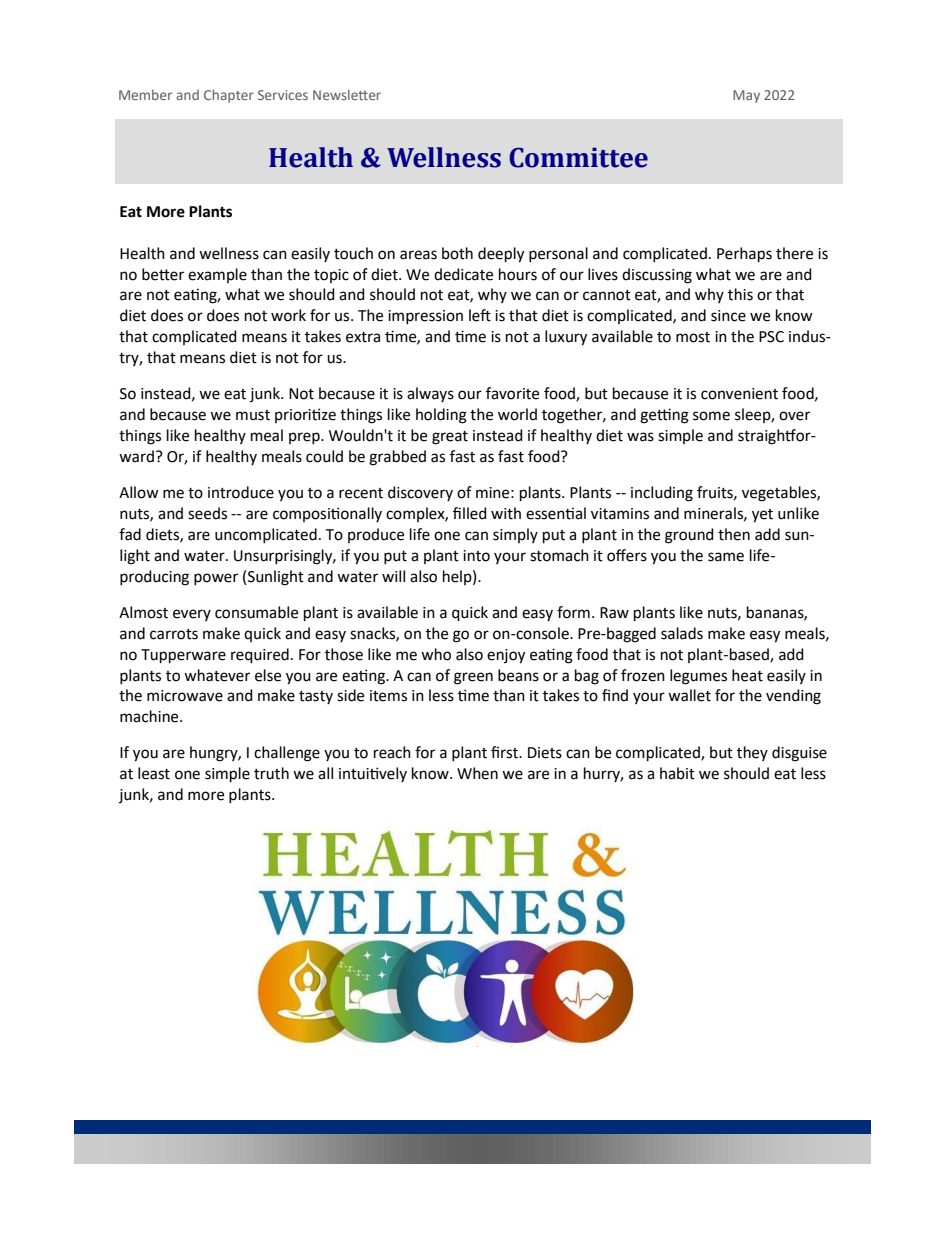 The image size is (952, 1233). I want to click on great, so click(450, 438).
